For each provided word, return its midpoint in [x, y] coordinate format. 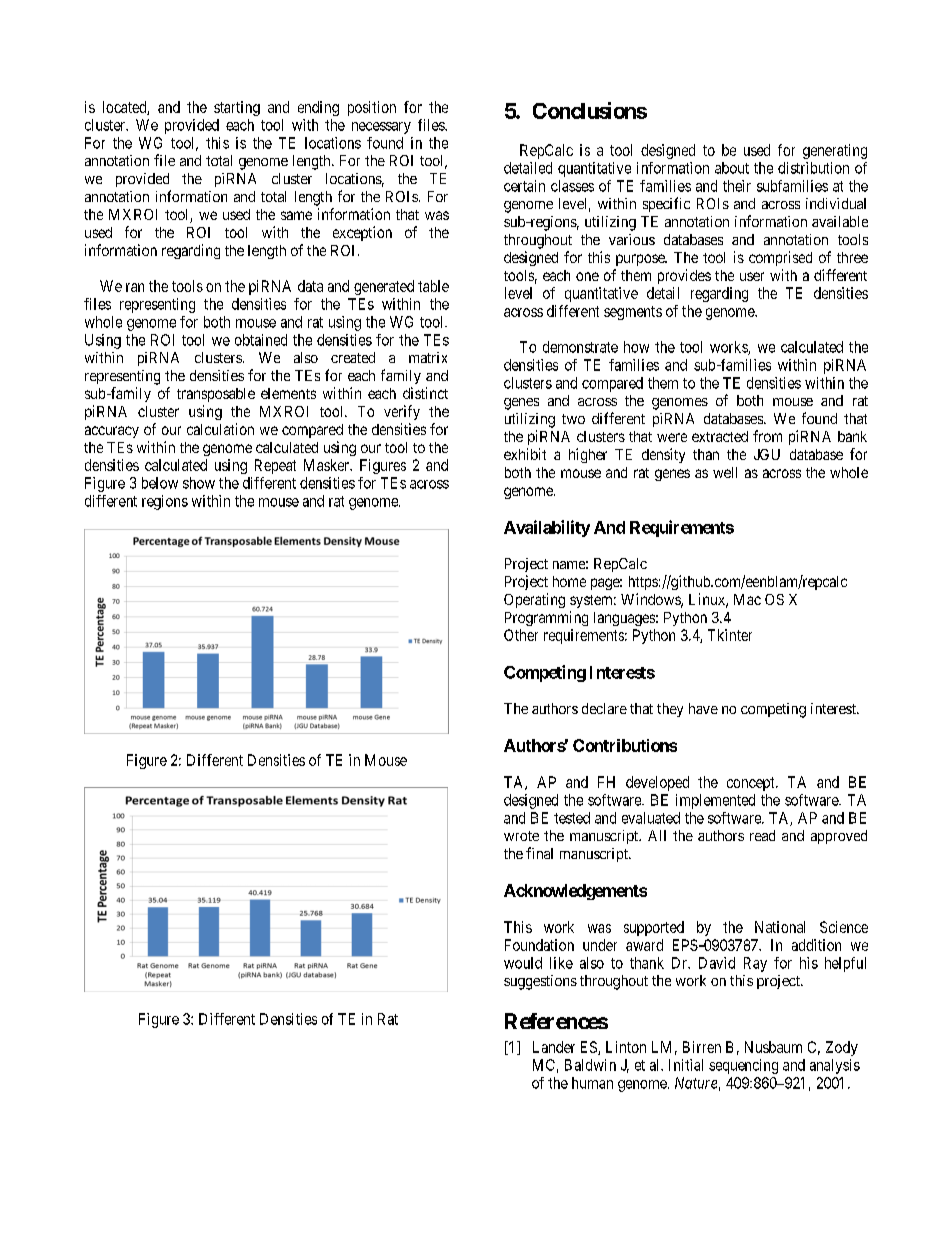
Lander [554, 1047]
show [199, 483]
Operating [534, 600]
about [732, 168]
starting [237, 108]
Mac [747, 599]
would [523, 963]
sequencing [743, 1066]
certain [524, 186]
